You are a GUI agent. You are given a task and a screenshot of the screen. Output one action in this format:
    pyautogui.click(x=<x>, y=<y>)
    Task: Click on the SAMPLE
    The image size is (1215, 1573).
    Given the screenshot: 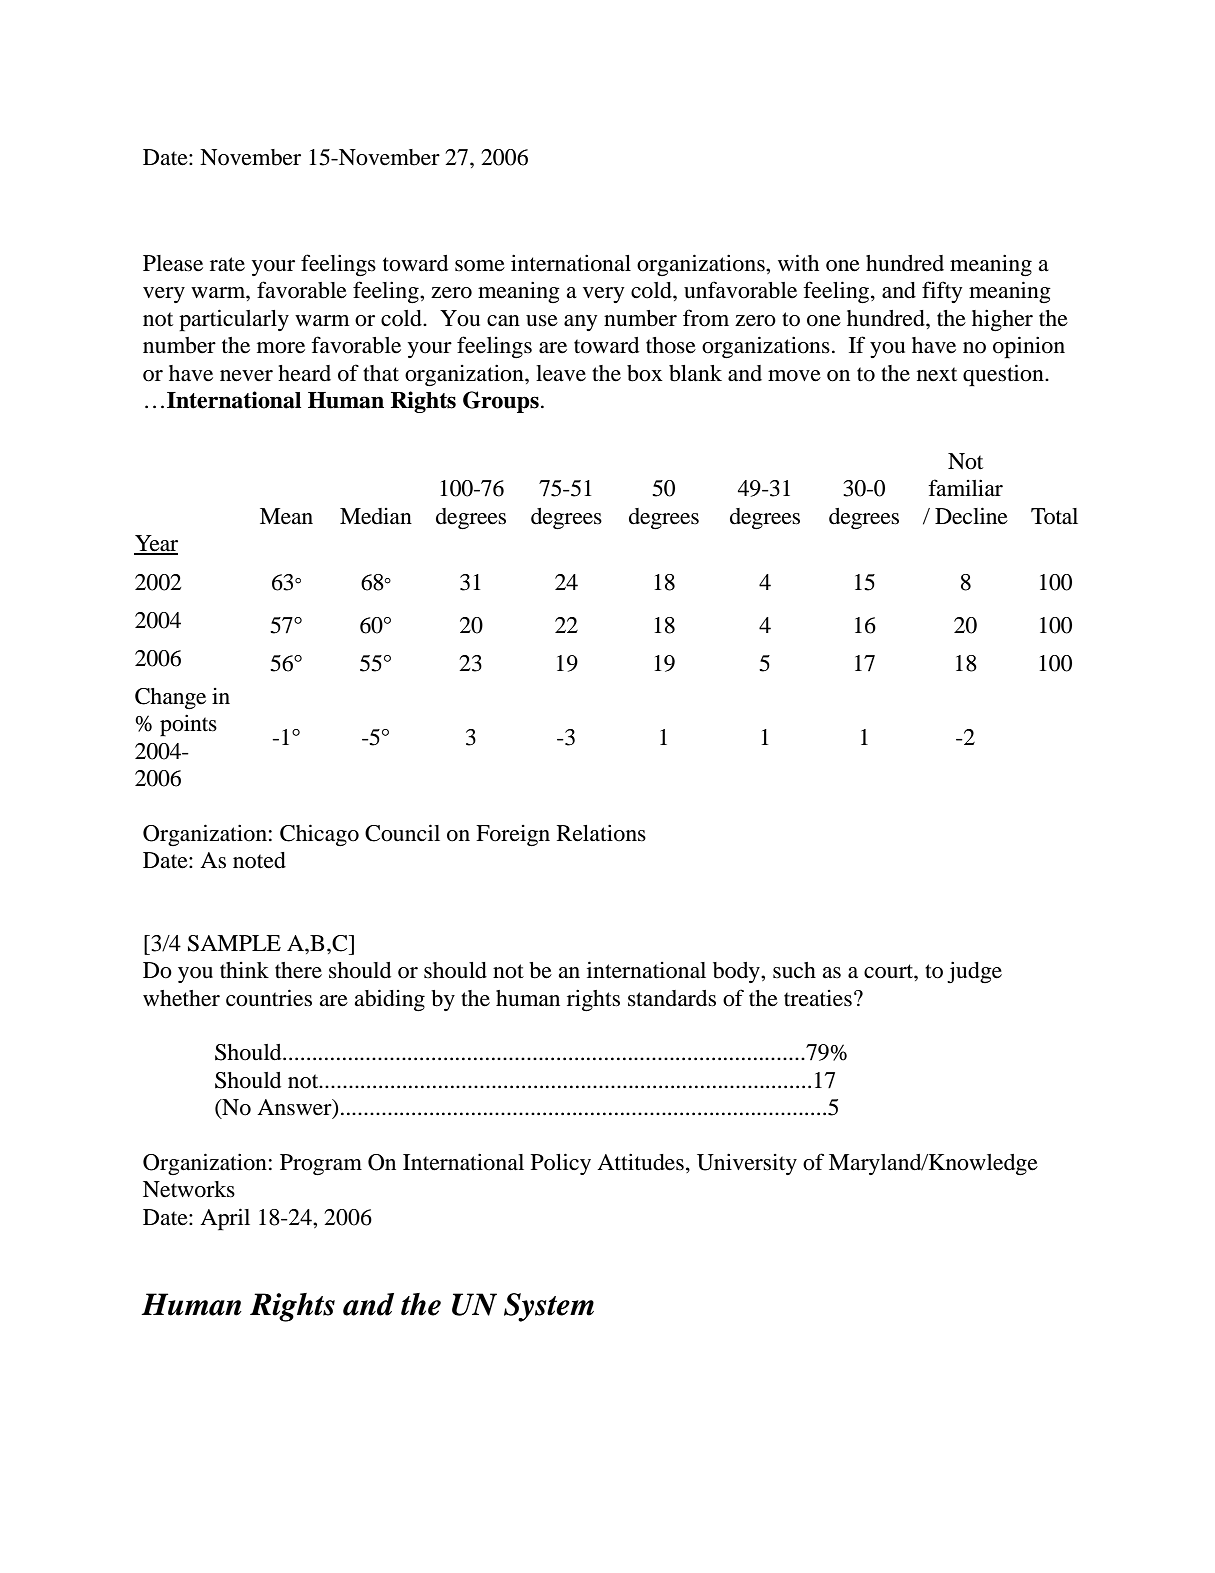 What is the action you would take?
    pyautogui.click(x=234, y=943)
